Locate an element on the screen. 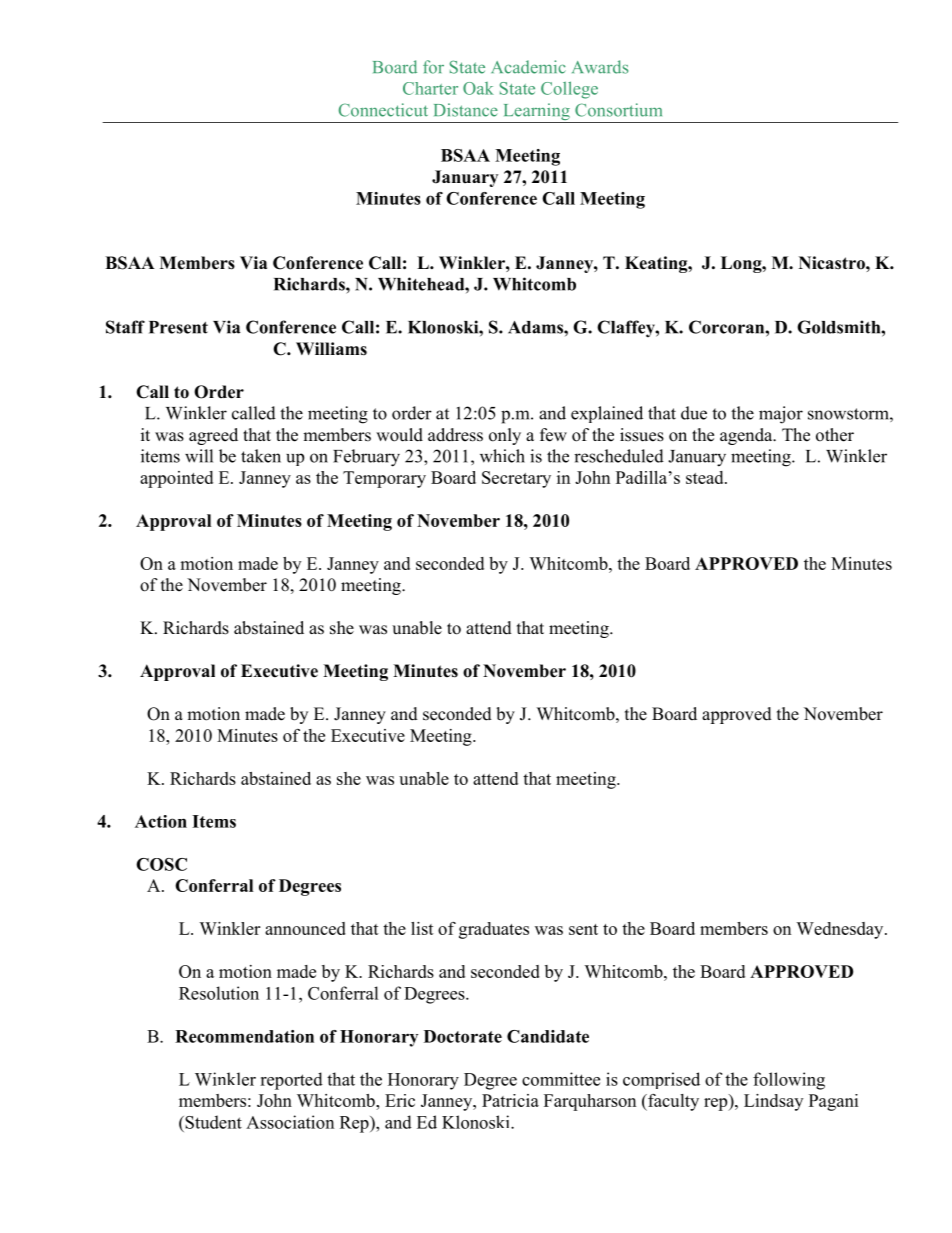  Patricia is located at coordinates (510, 1100).
